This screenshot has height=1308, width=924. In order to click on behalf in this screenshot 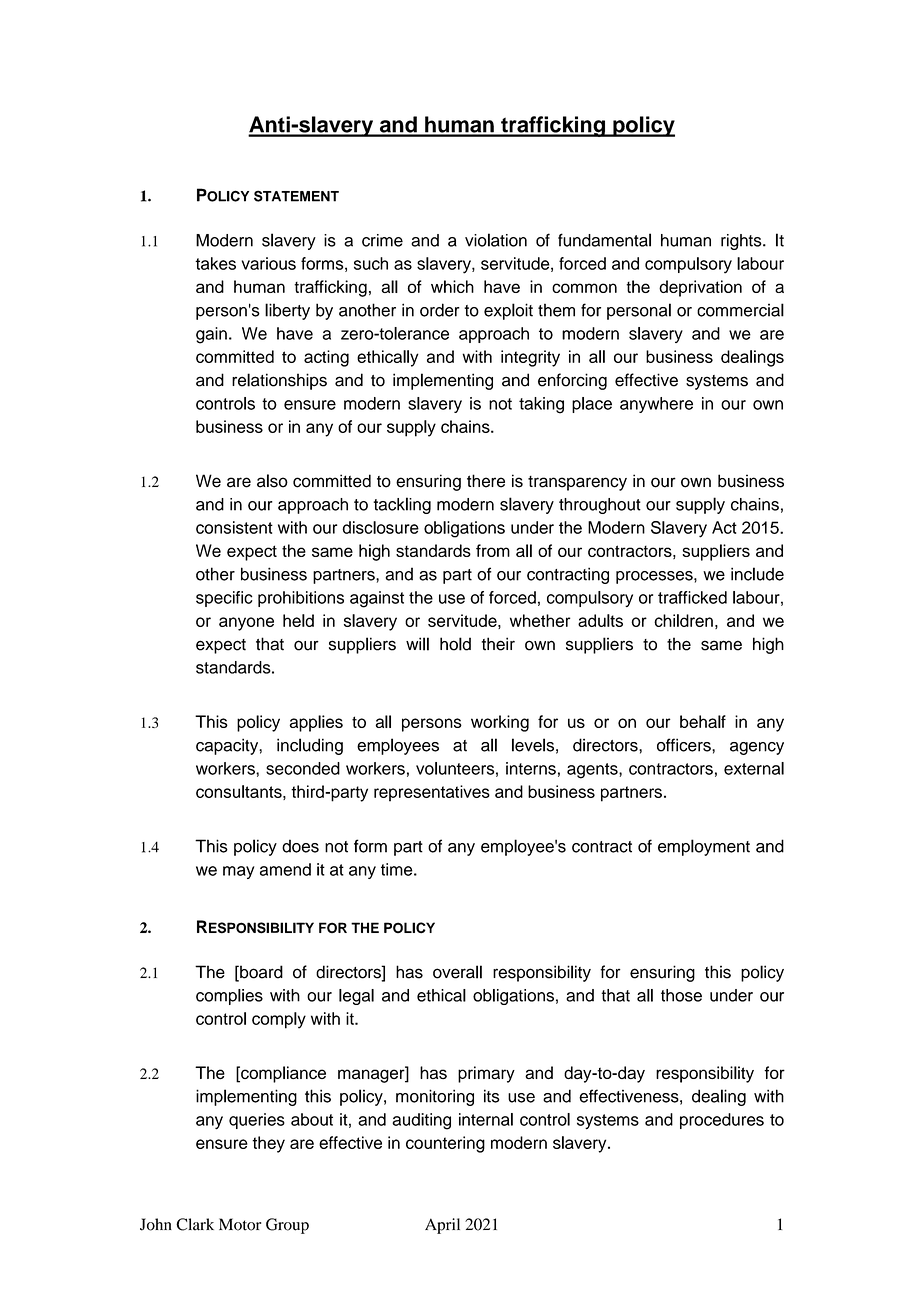, I will do `click(703, 721)`.
